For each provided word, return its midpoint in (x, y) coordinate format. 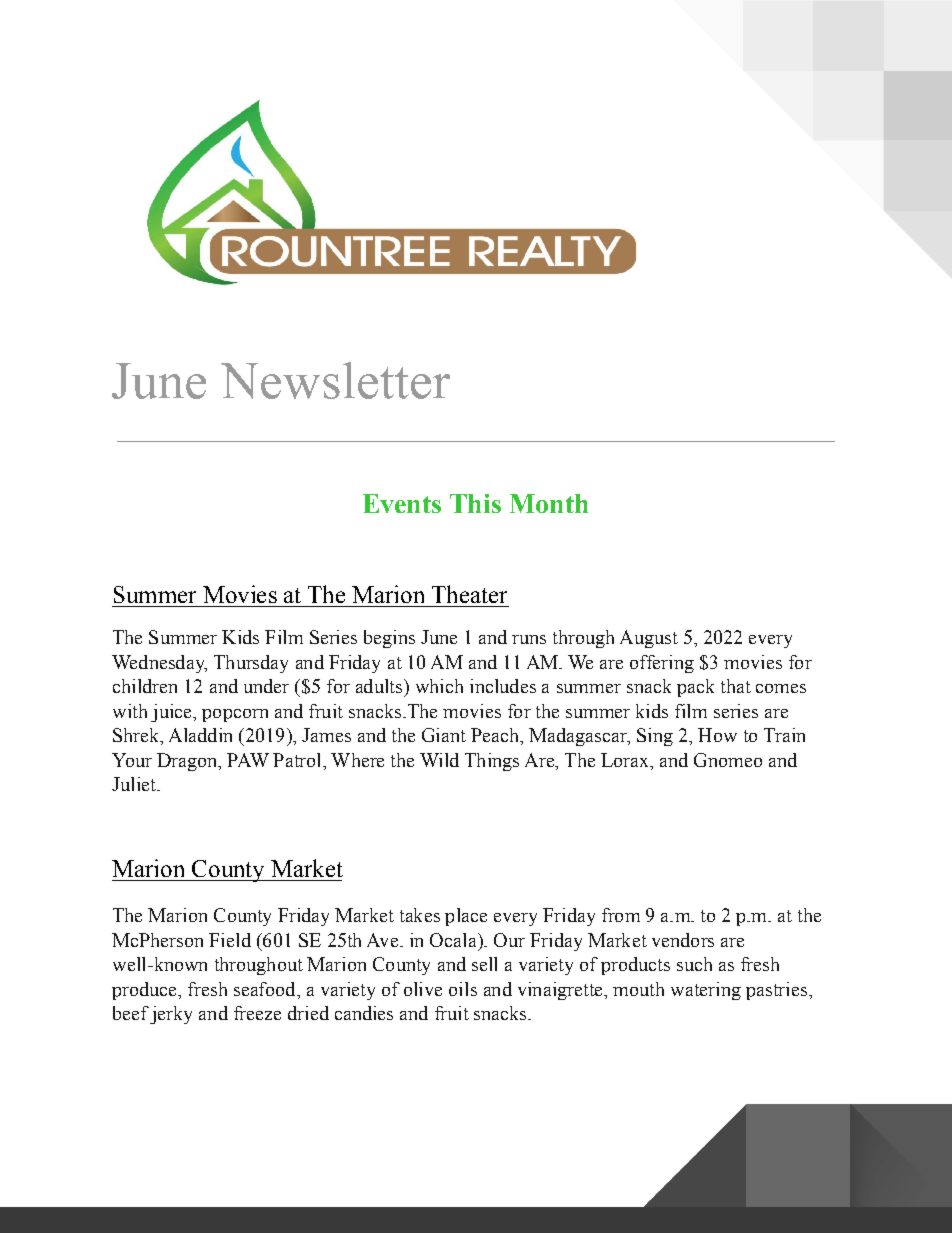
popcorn (235, 715)
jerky (171, 1015)
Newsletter (335, 380)
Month (549, 503)
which (439, 686)
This (475, 503)
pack (695, 688)
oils (463, 989)
